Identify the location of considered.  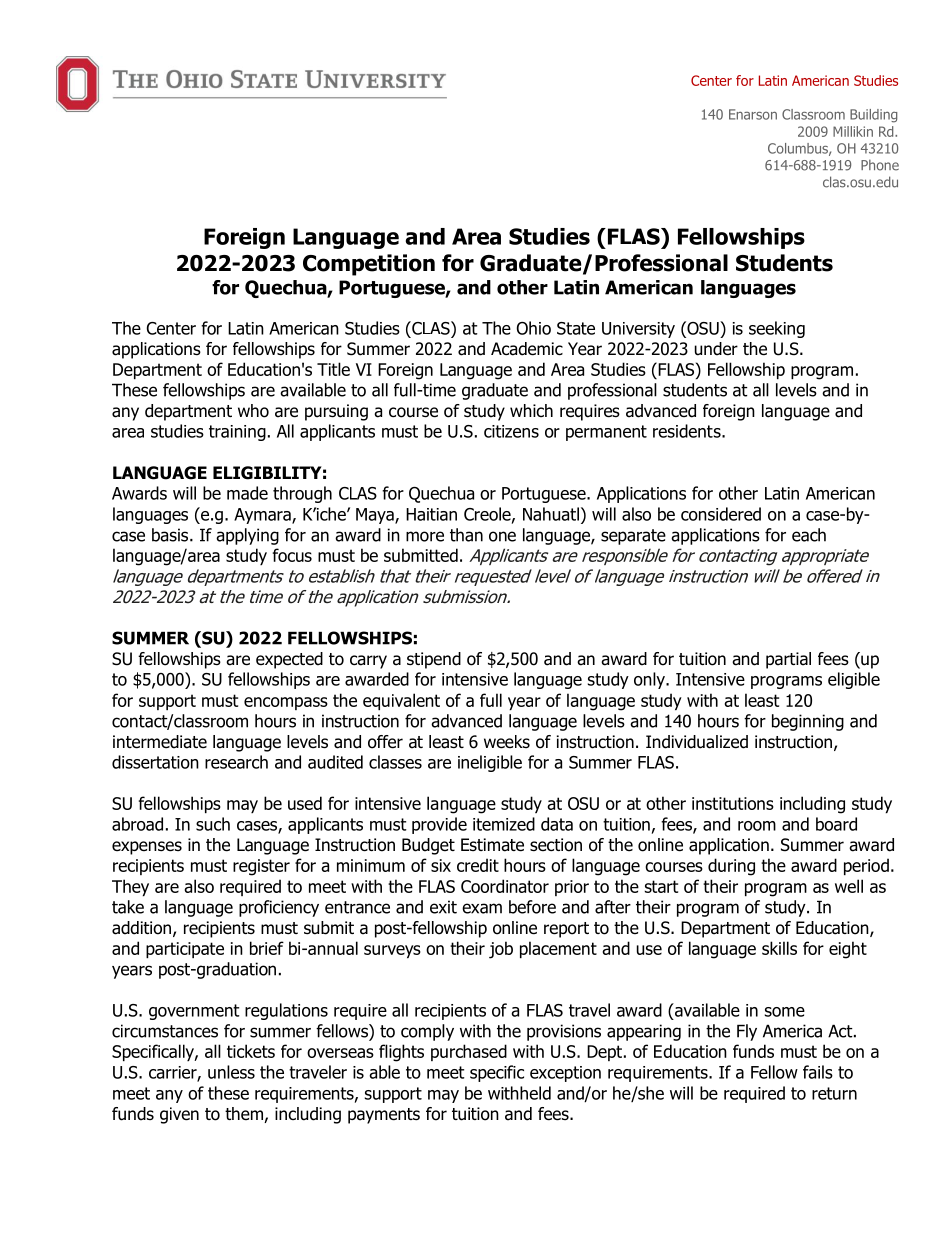
(721, 514).
